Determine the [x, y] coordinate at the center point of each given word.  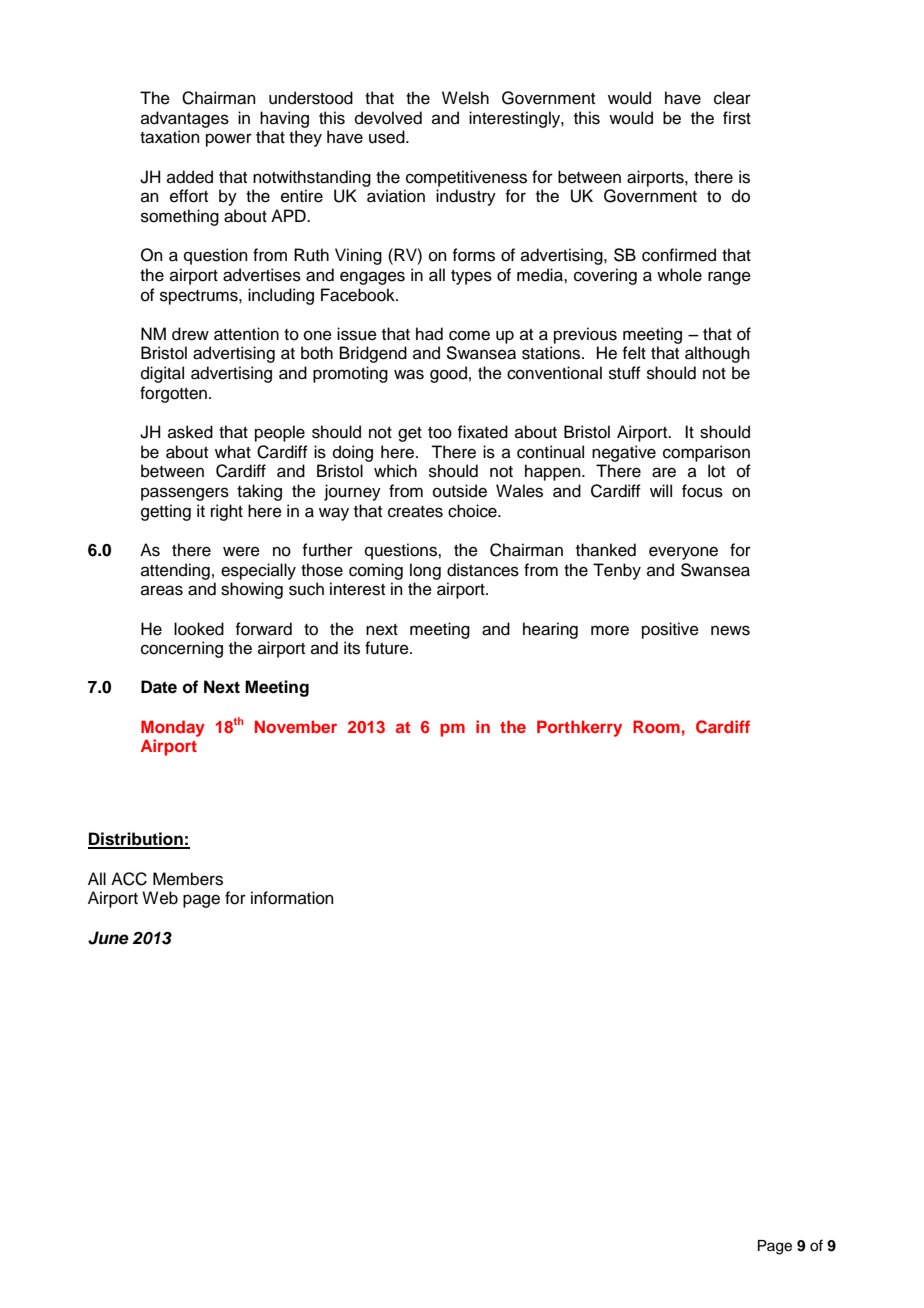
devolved [388, 118]
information [292, 898]
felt [634, 353]
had [429, 334]
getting [166, 512]
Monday [173, 728]
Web [160, 898]
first [737, 118]
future [388, 648]
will [661, 490]
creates [415, 512]
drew [190, 334]
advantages [185, 119]
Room [656, 726]
